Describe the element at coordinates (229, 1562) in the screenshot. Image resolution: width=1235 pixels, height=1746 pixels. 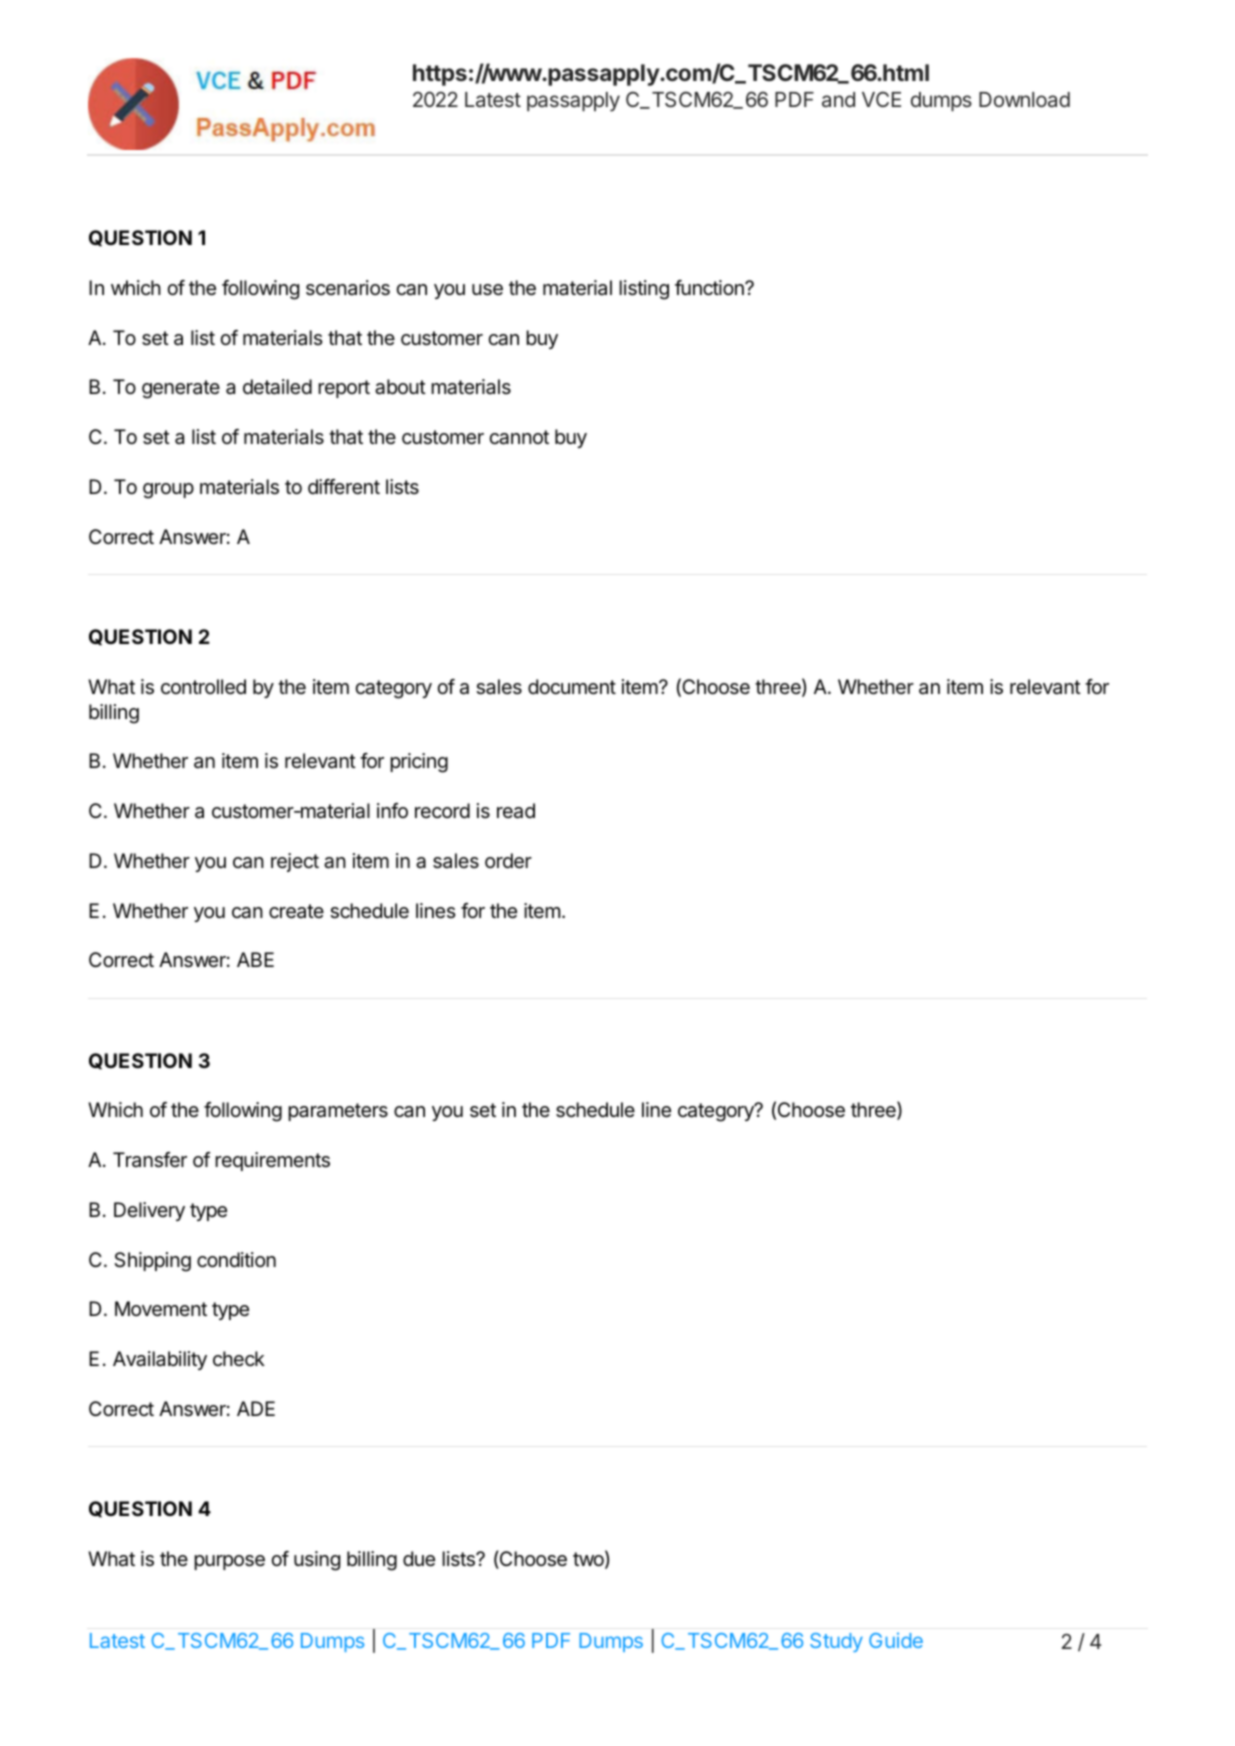
I see `purpose` at that location.
